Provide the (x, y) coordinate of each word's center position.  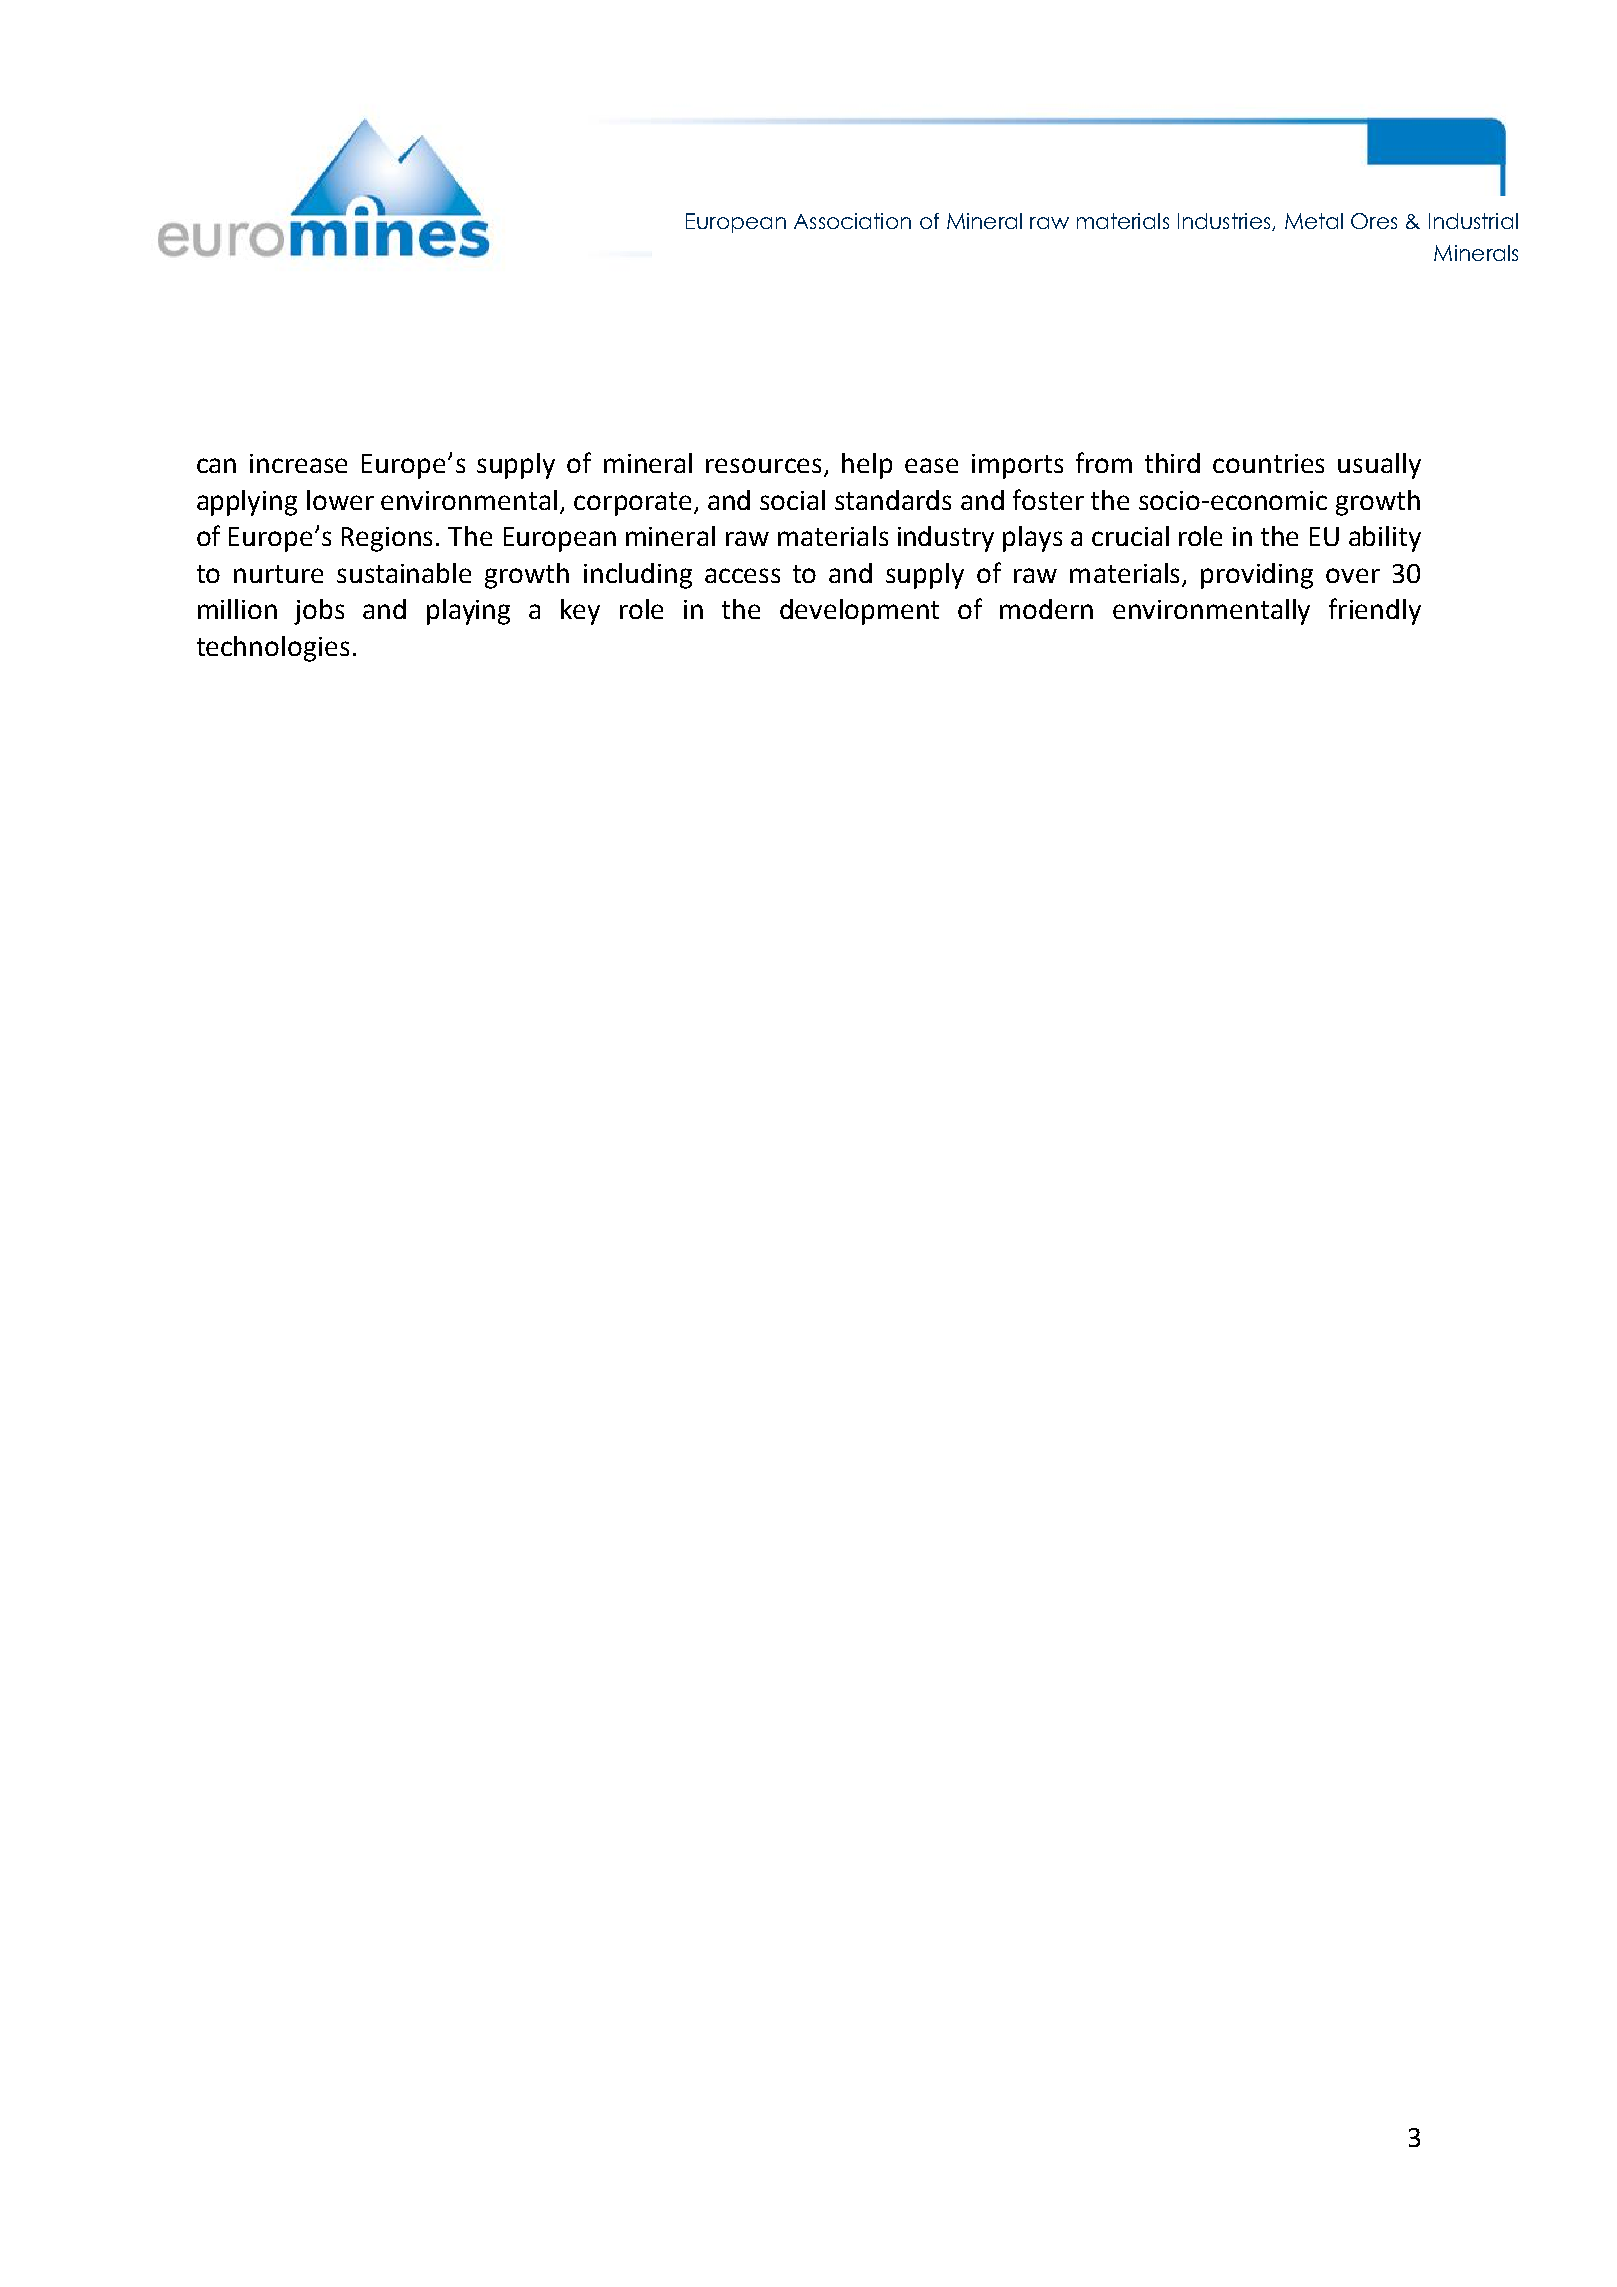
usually (1379, 466)
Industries (1225, 222)
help (867, 466)
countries (1268, 463)
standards (893, 500)
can (216, 465)
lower (340, 500)
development (859, 612)
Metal (1314, 221)
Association (852, 221)
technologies (273, 649)
